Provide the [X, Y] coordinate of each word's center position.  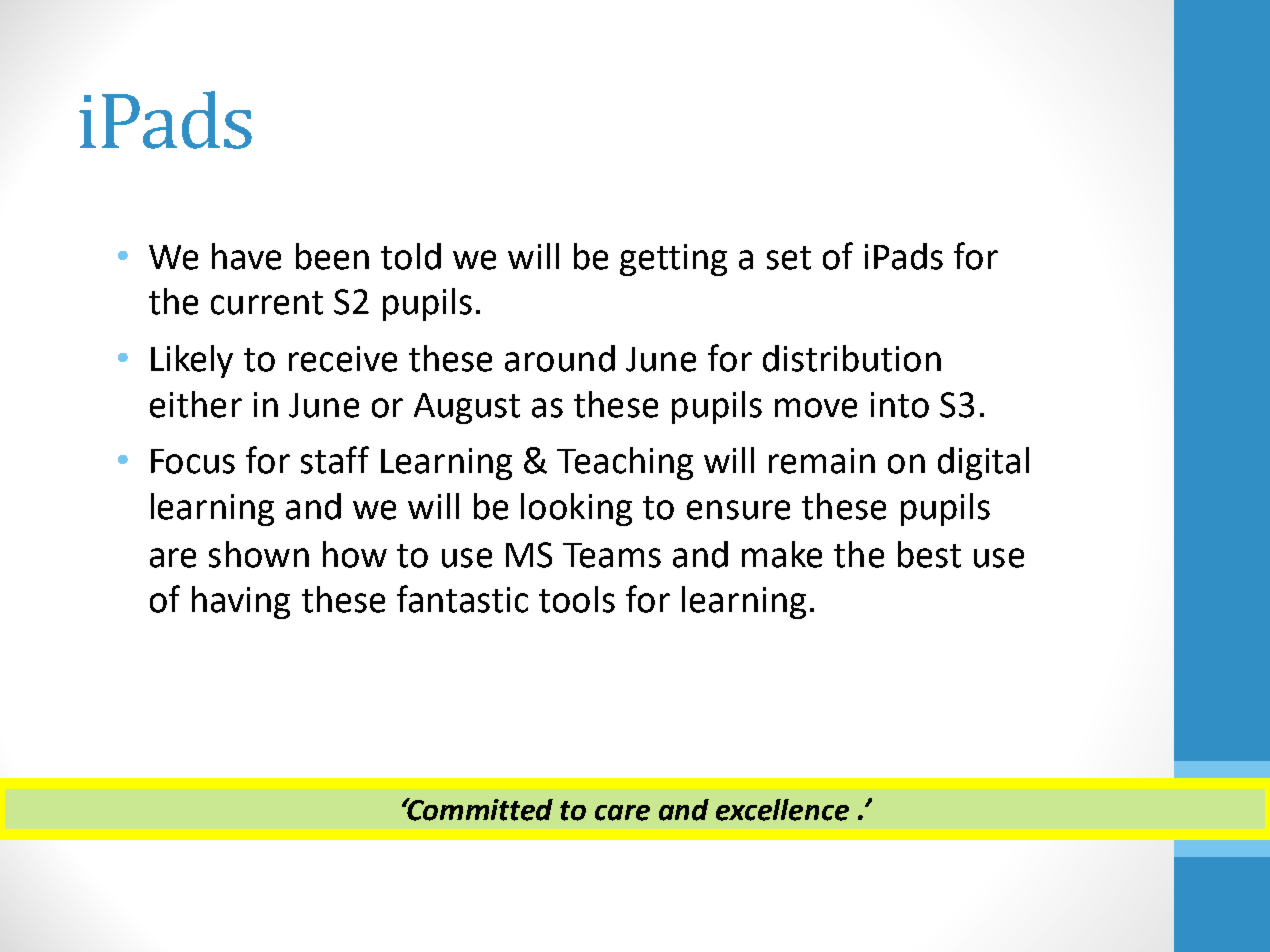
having [241, 602]
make [782, 554]
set [789, 258]
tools [577, 599]
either [196, 404]
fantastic [462, 599]
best [929, 554]
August [467, 408]
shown [259, 554]
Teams [612, 555]
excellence [782, 810]
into [900, 405]
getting [673, 260]
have [246, 256]
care [622, 813]
